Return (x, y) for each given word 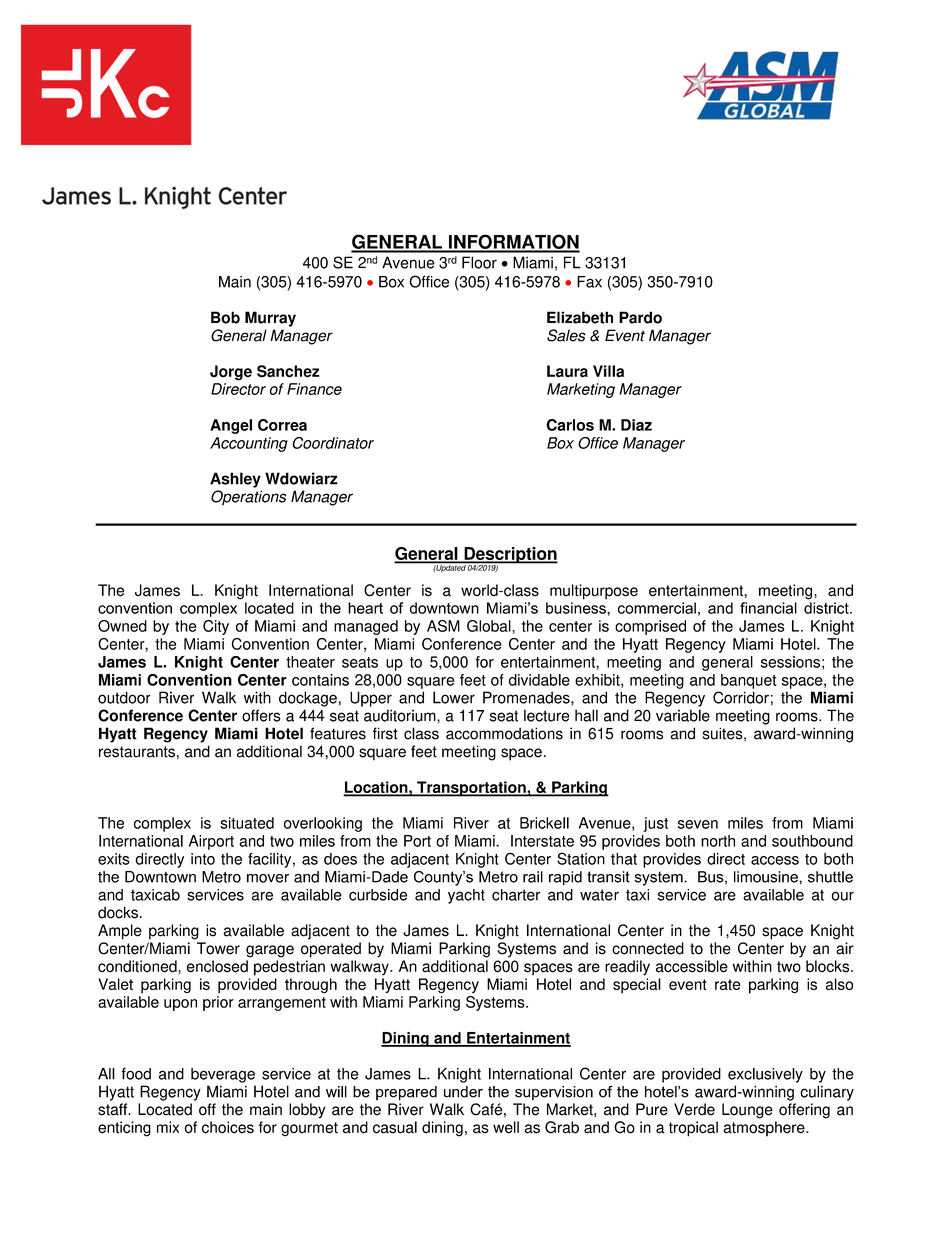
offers (261, 715)
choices (228, 1127)
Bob (225, 317)
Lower (454, 697)
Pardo (640, 317)
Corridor (741, 697)
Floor (479, 262)
